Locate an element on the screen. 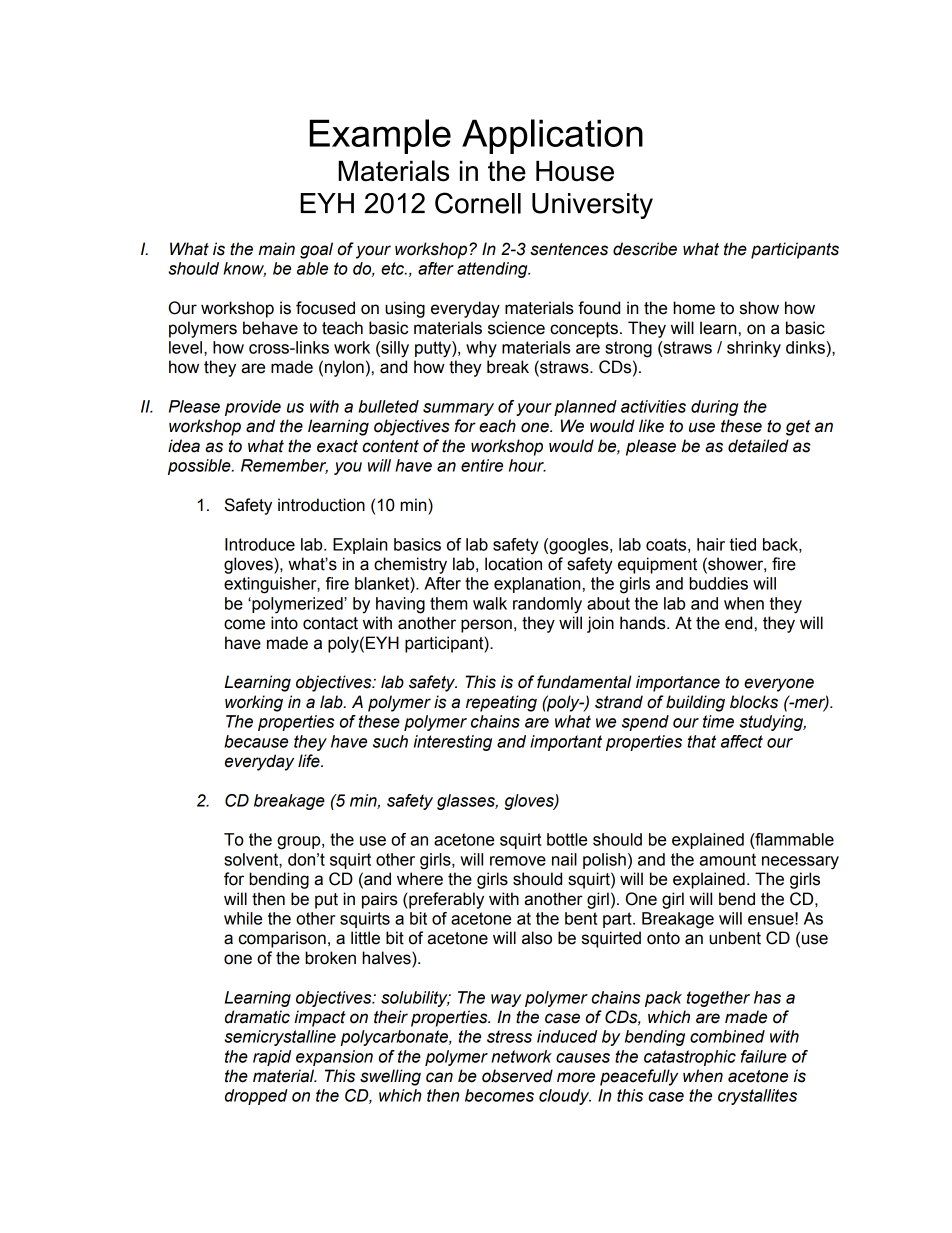  interesting is located at coordinates (453, 743).
